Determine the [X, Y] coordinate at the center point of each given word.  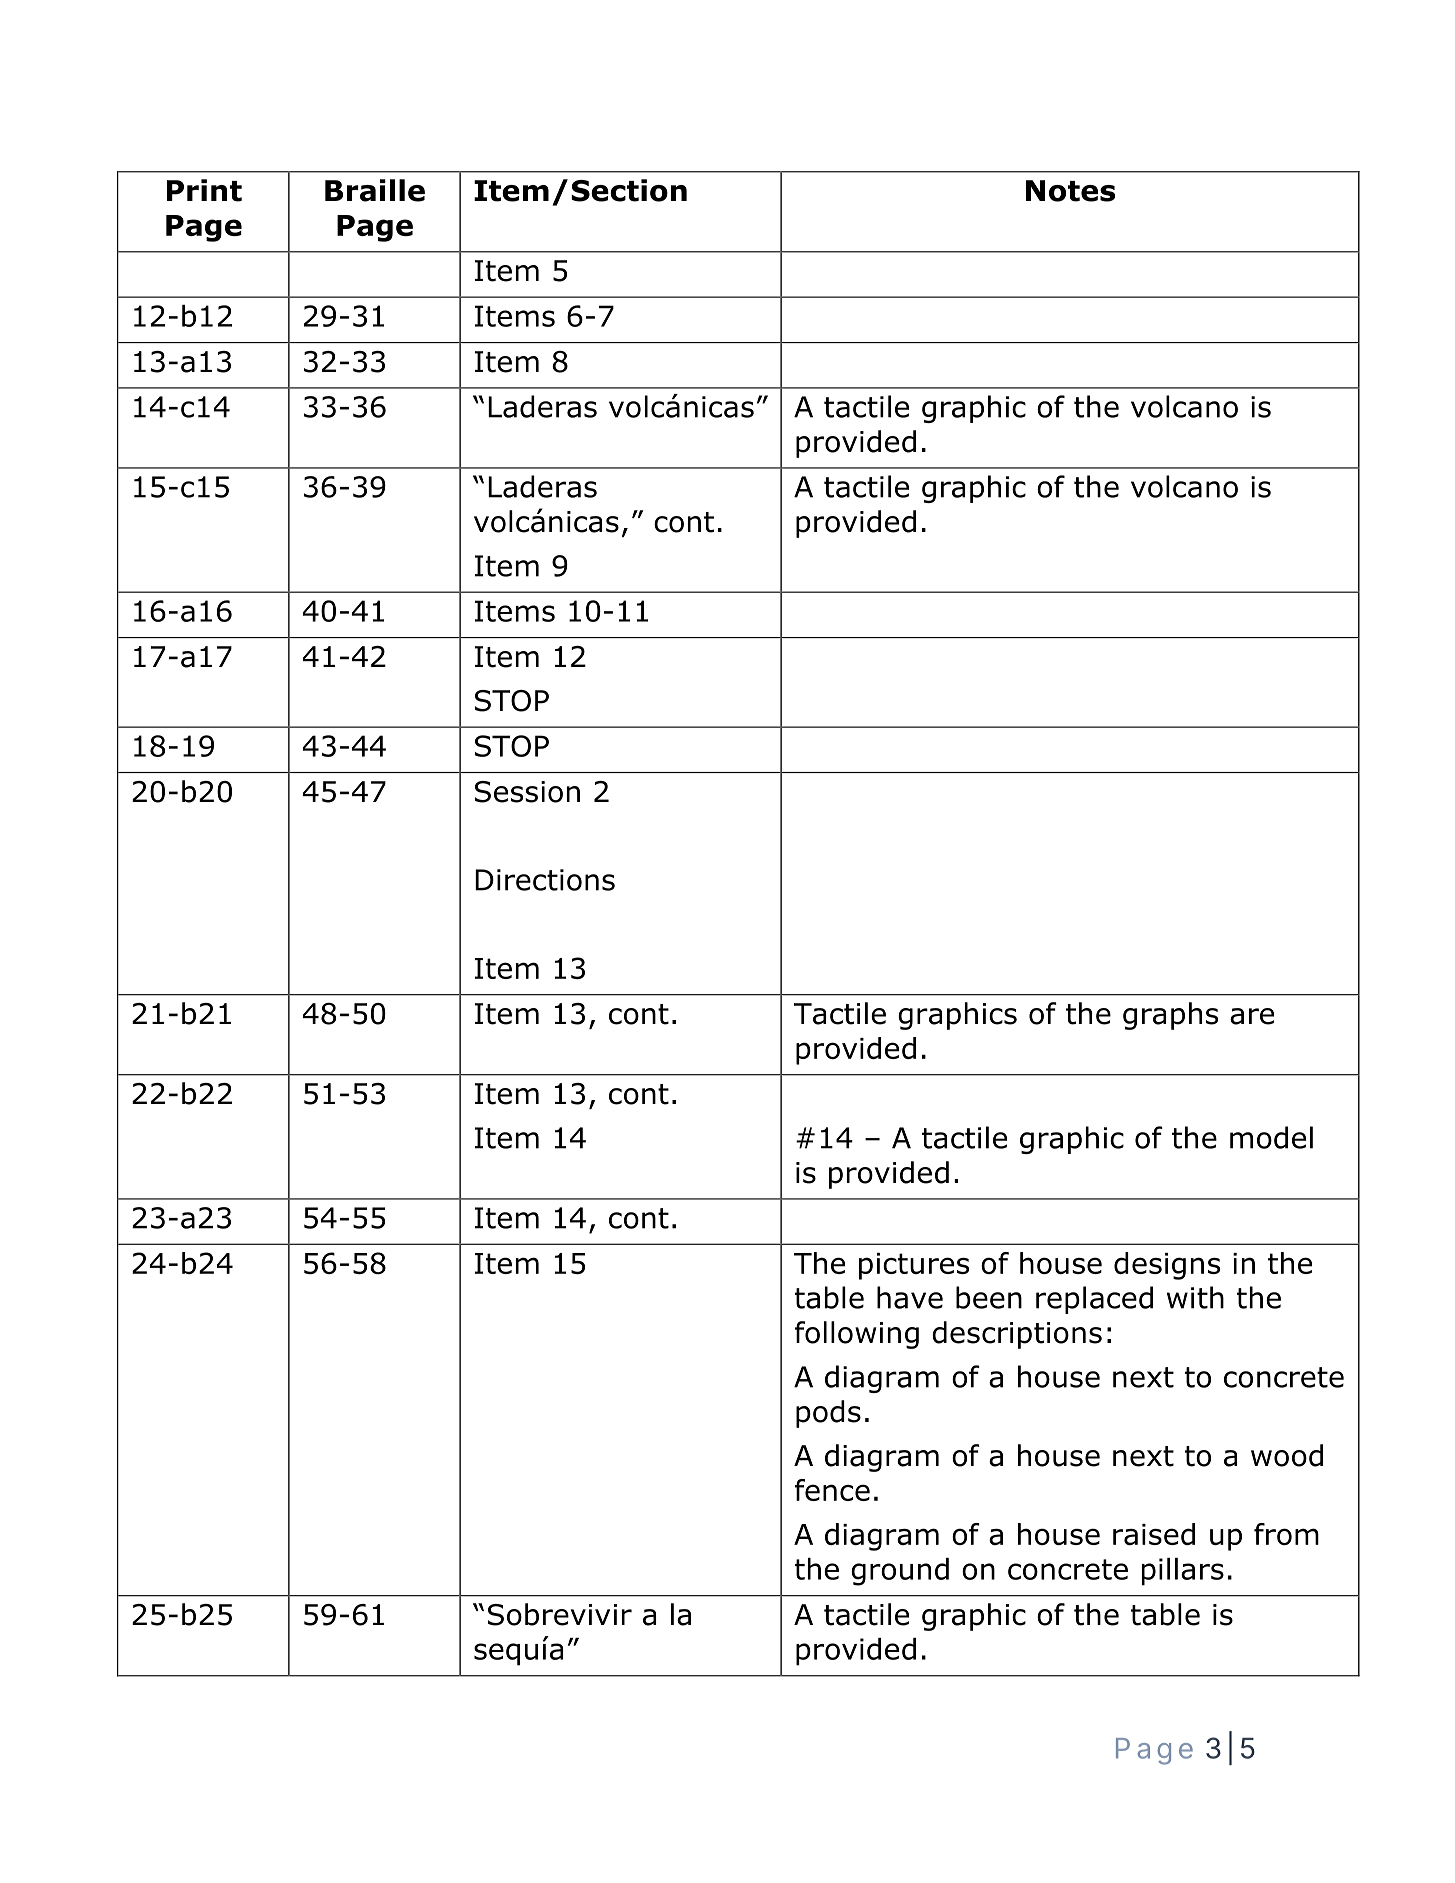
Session [527, 792]
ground [900, 1572]
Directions [545, 880]
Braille [375, 190]
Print [204, 190]
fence [832, 1490]
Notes [1070, 191]
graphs [1170, 1016]
